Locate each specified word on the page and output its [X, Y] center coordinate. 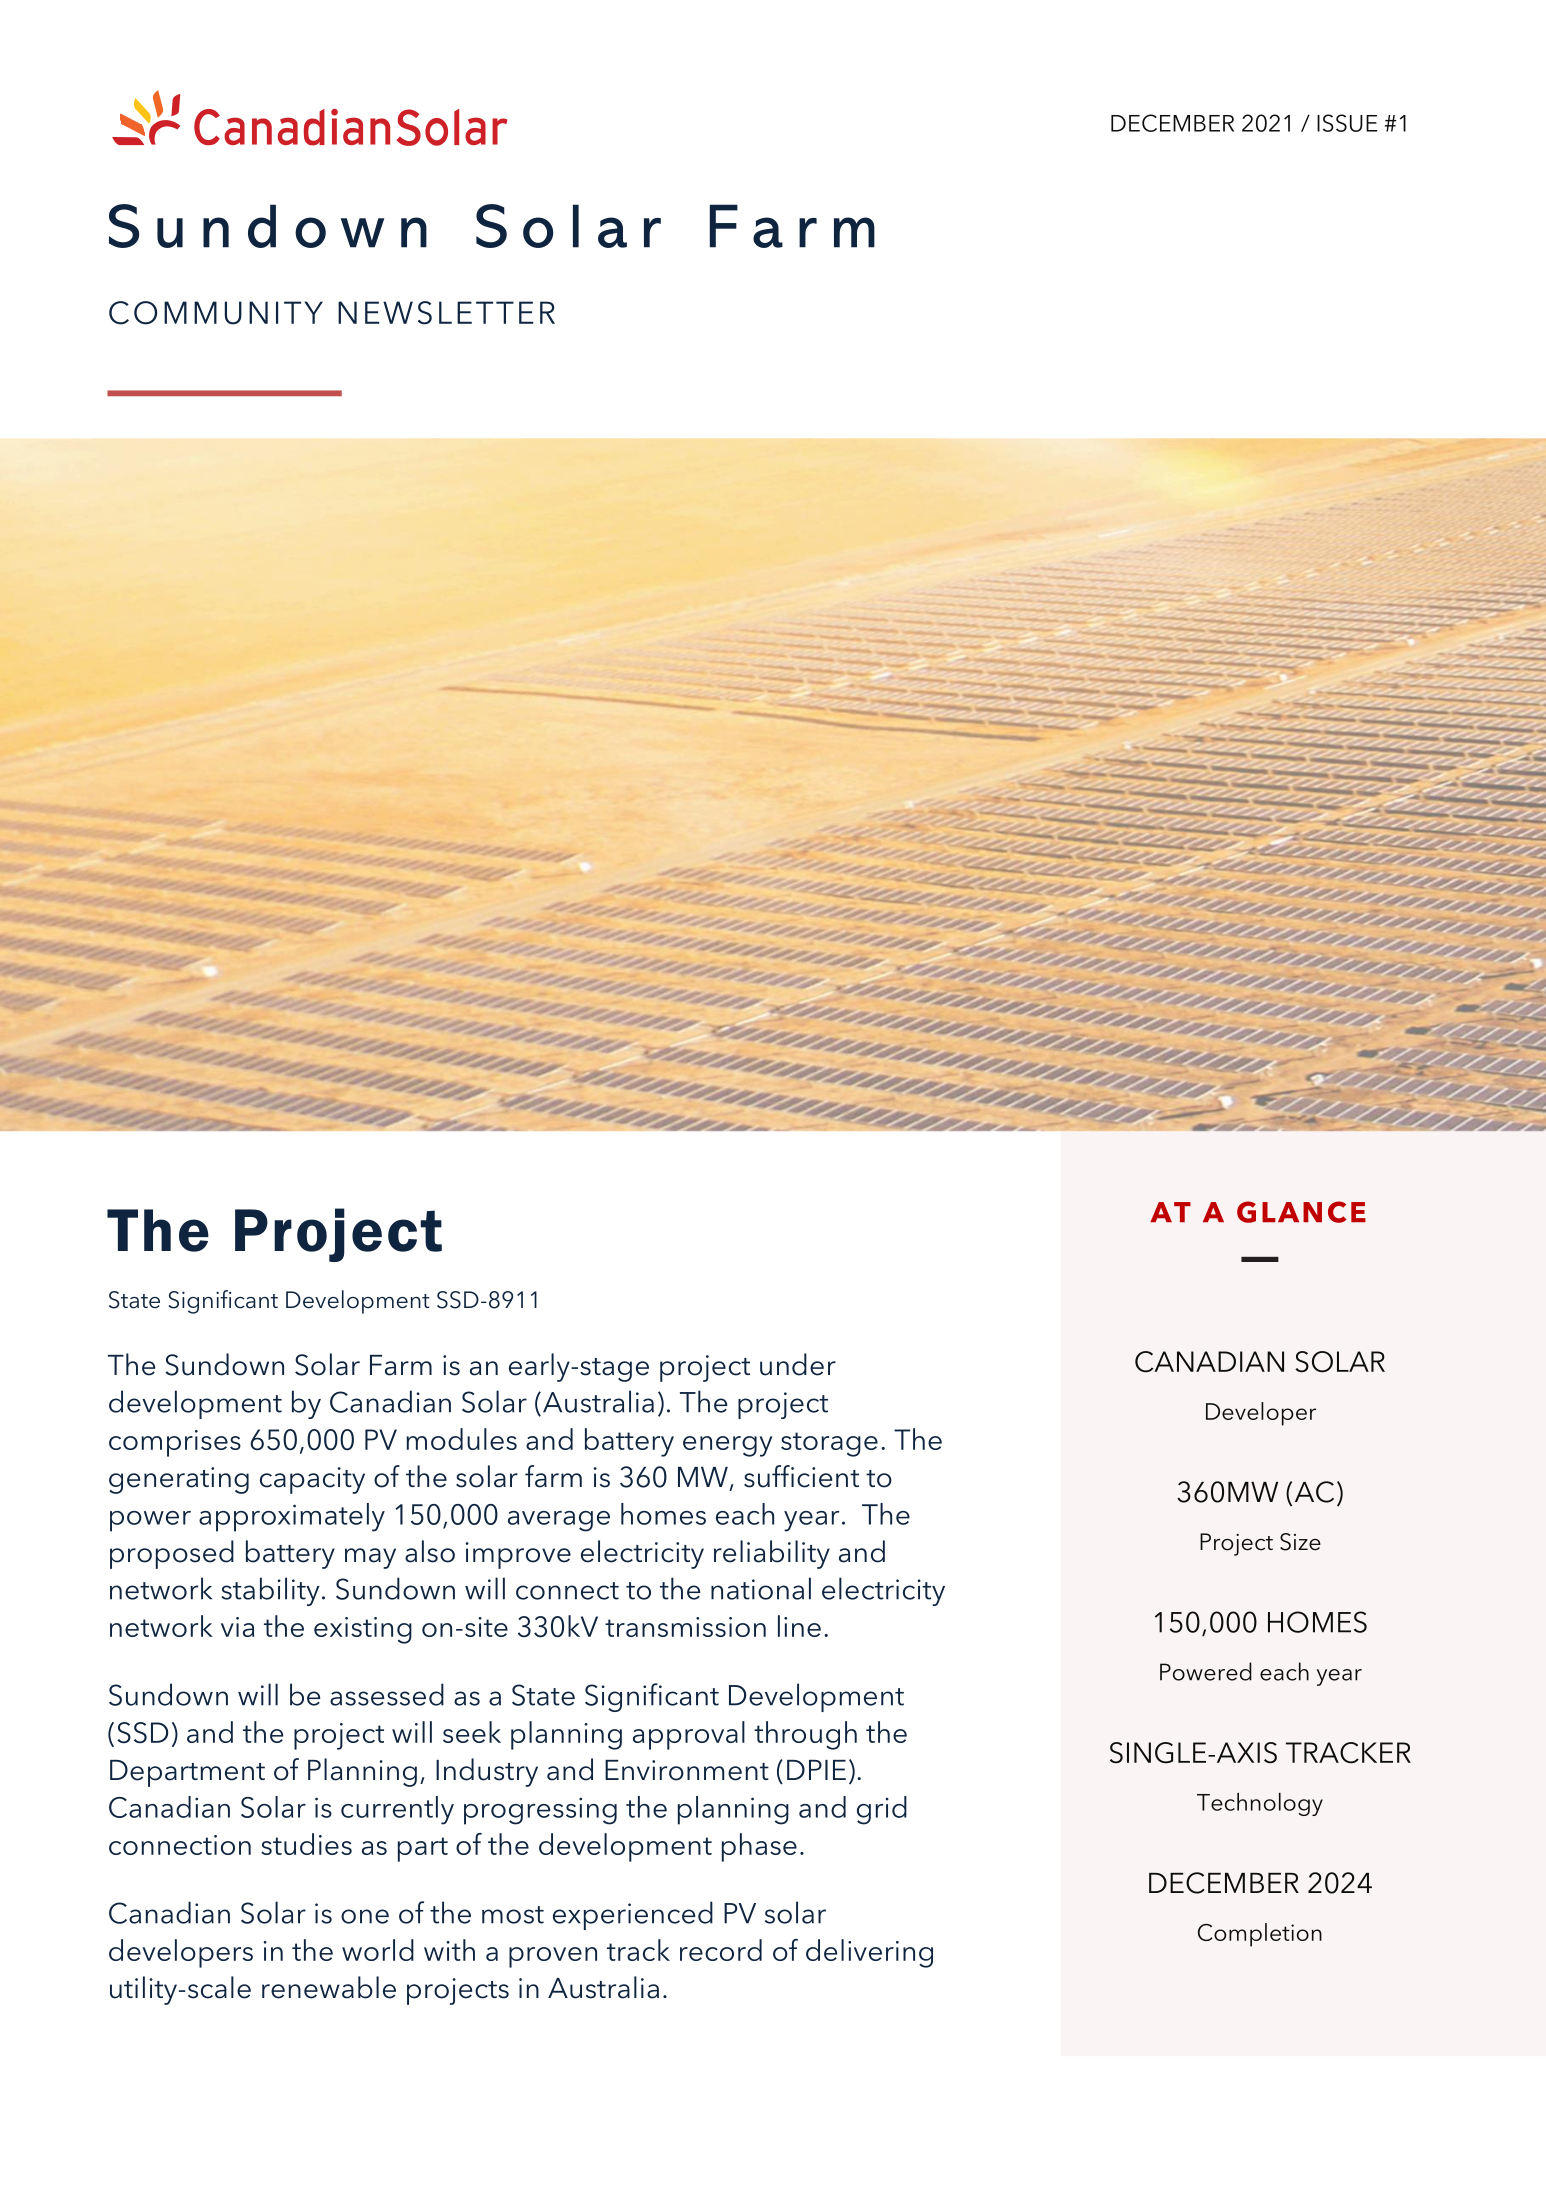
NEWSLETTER [446, 313]
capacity [312, 1480]
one [365, 1916]
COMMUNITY [216, 313]
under [798, 1364]
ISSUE [1347, 123]
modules [461, 1439]
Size [1300, 1542]
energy [727, 1446]
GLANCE [1301, 1212]
